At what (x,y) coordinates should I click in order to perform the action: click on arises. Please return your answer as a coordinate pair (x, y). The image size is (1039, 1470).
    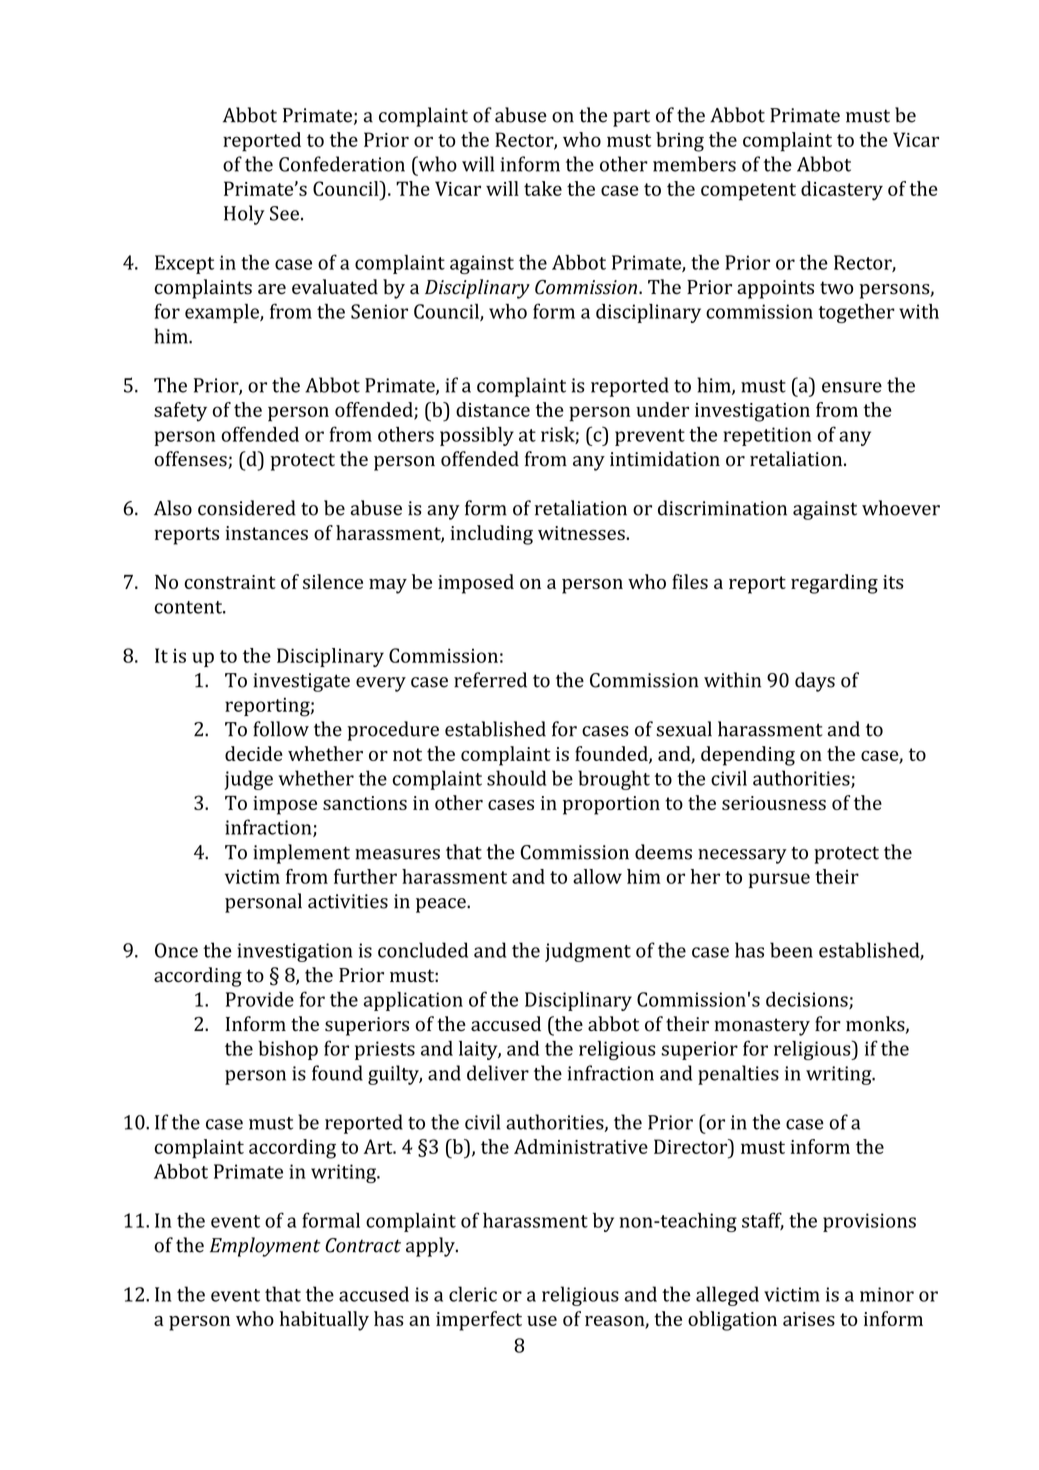
    Looking at the image, I should click on (809, 1319).
